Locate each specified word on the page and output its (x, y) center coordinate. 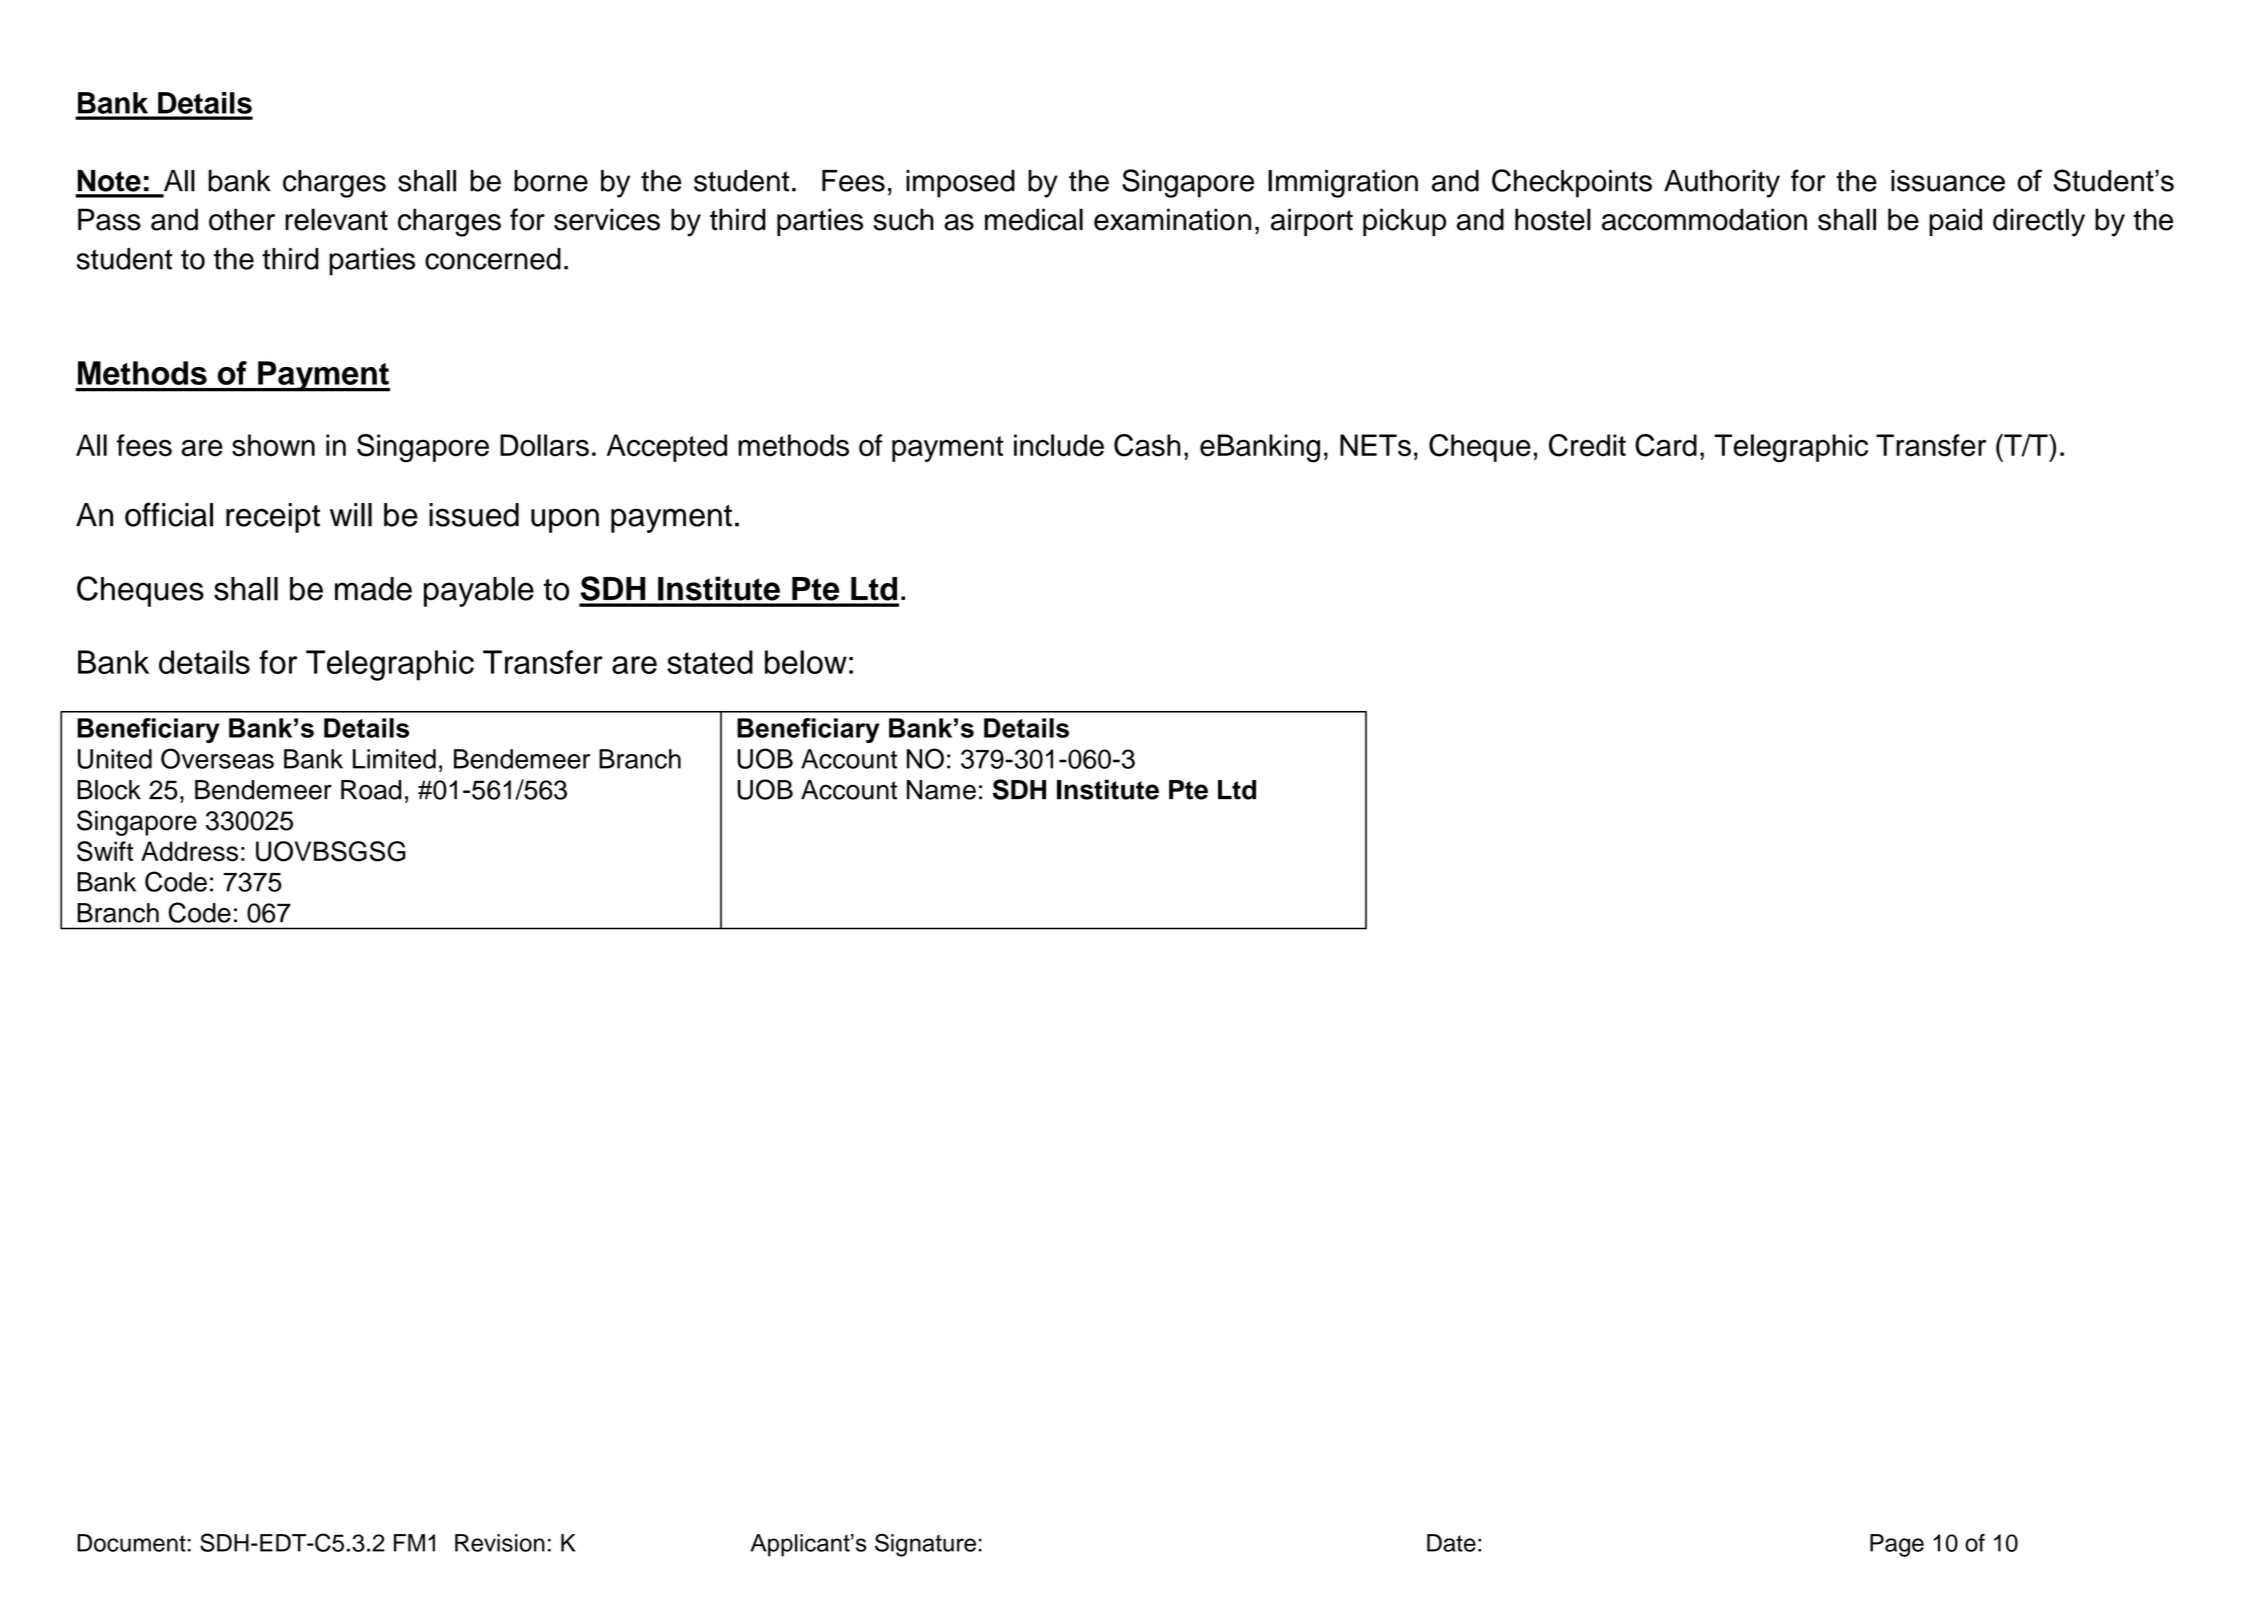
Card (1666, 445)
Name (941, 790)
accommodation (1704, 219)
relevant (336, 219)
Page (1897, 1545)
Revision (500, 1543)
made (373, 589)
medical (1034, 219)
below (806, 662)
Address (189, 851)
